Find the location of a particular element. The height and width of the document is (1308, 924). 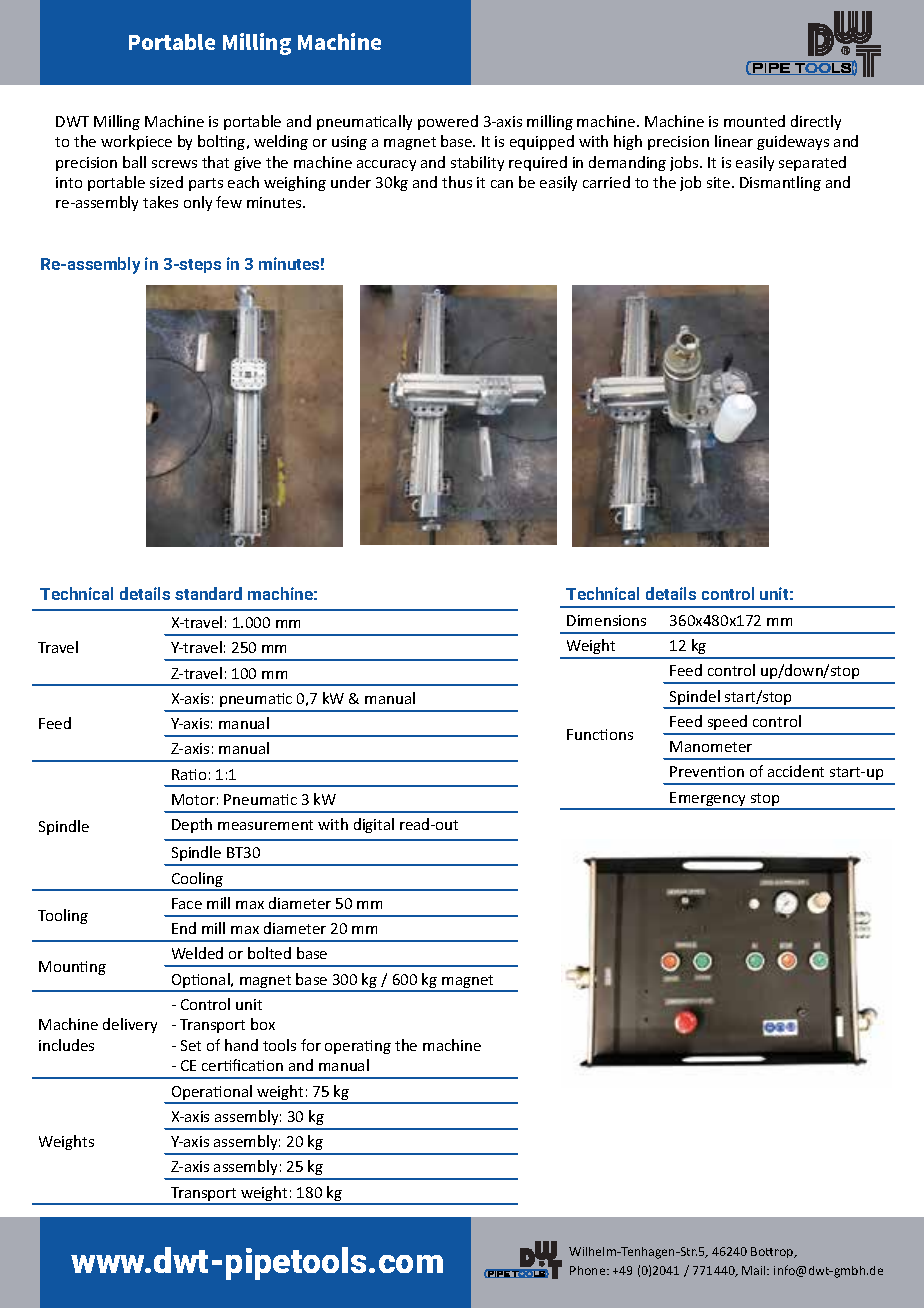

linear is located at coordinates (734, 141).
